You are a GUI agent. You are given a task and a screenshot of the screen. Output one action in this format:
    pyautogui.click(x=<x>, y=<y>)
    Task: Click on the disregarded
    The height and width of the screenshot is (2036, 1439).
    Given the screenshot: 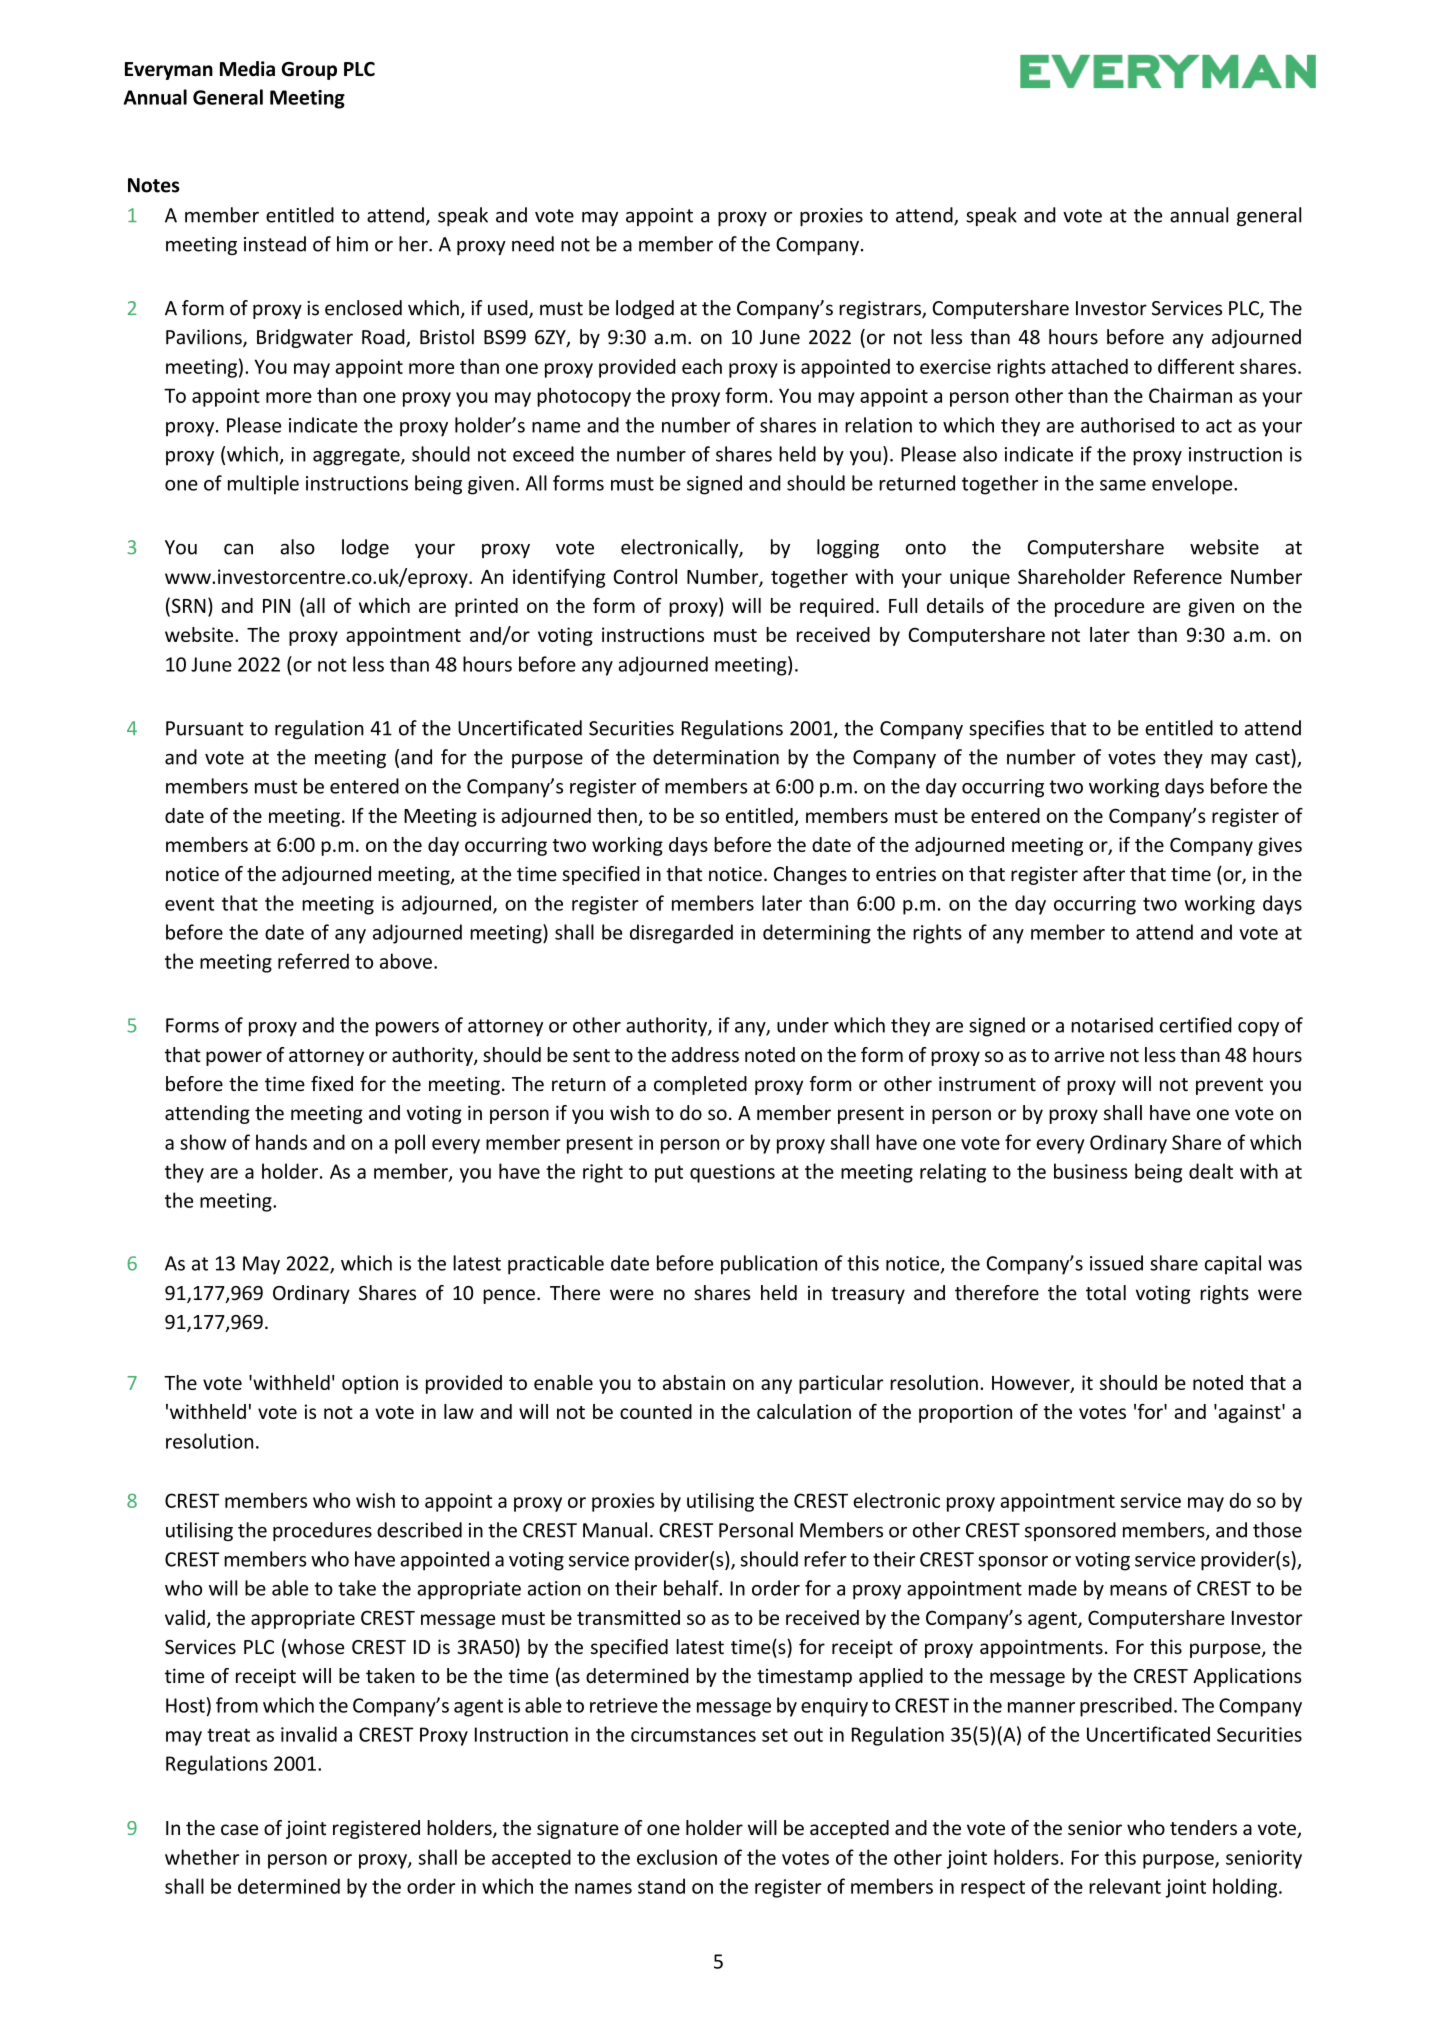 What is the action you would take?
    pyautogui.click(x=681, y=934)
